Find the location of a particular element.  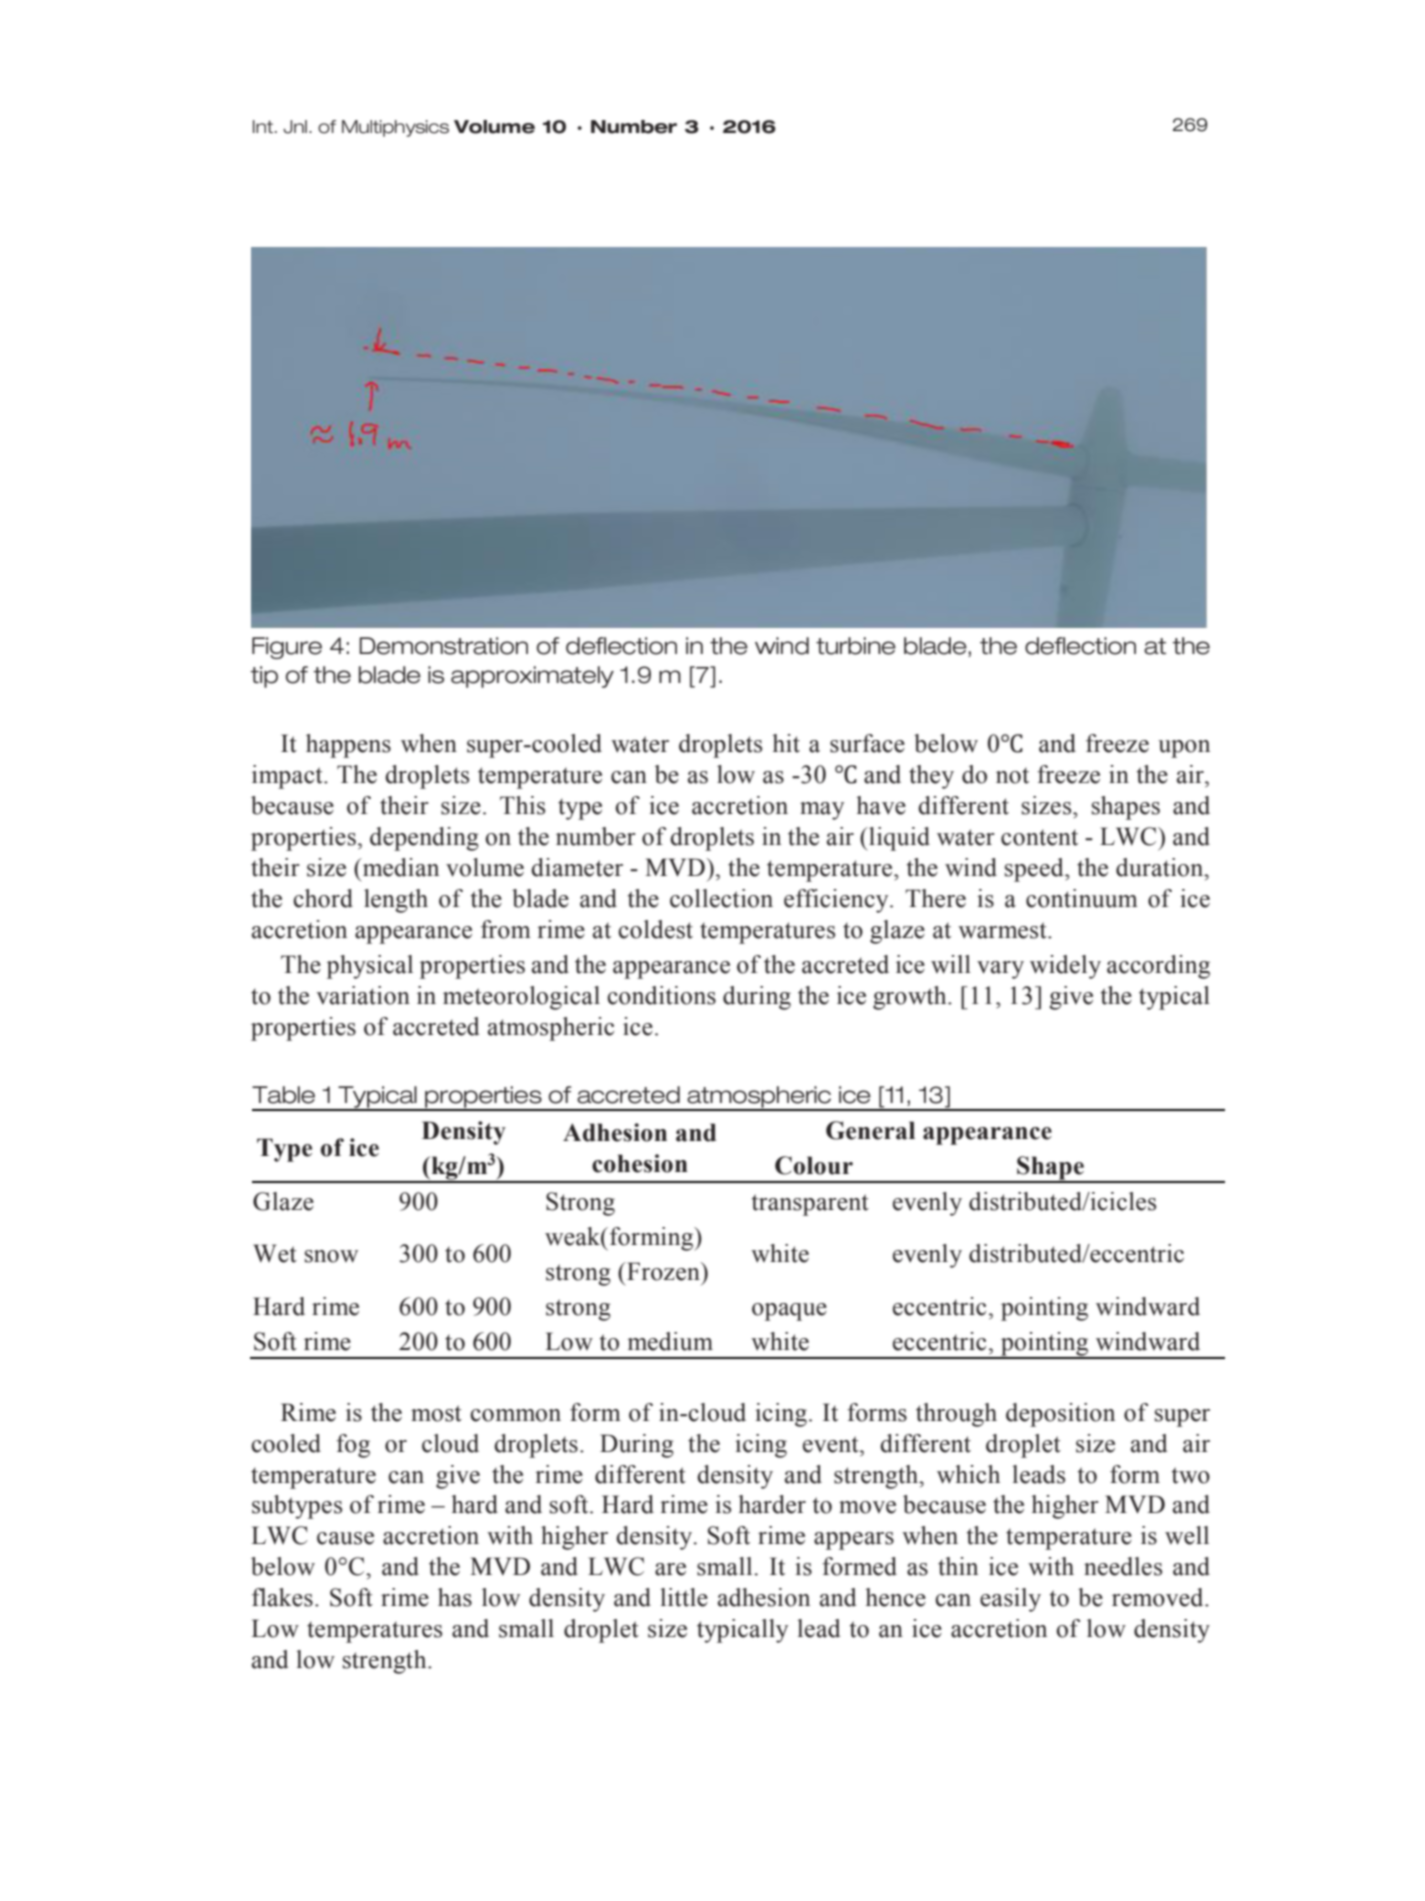

has is located at coordinates (455, 1597).
